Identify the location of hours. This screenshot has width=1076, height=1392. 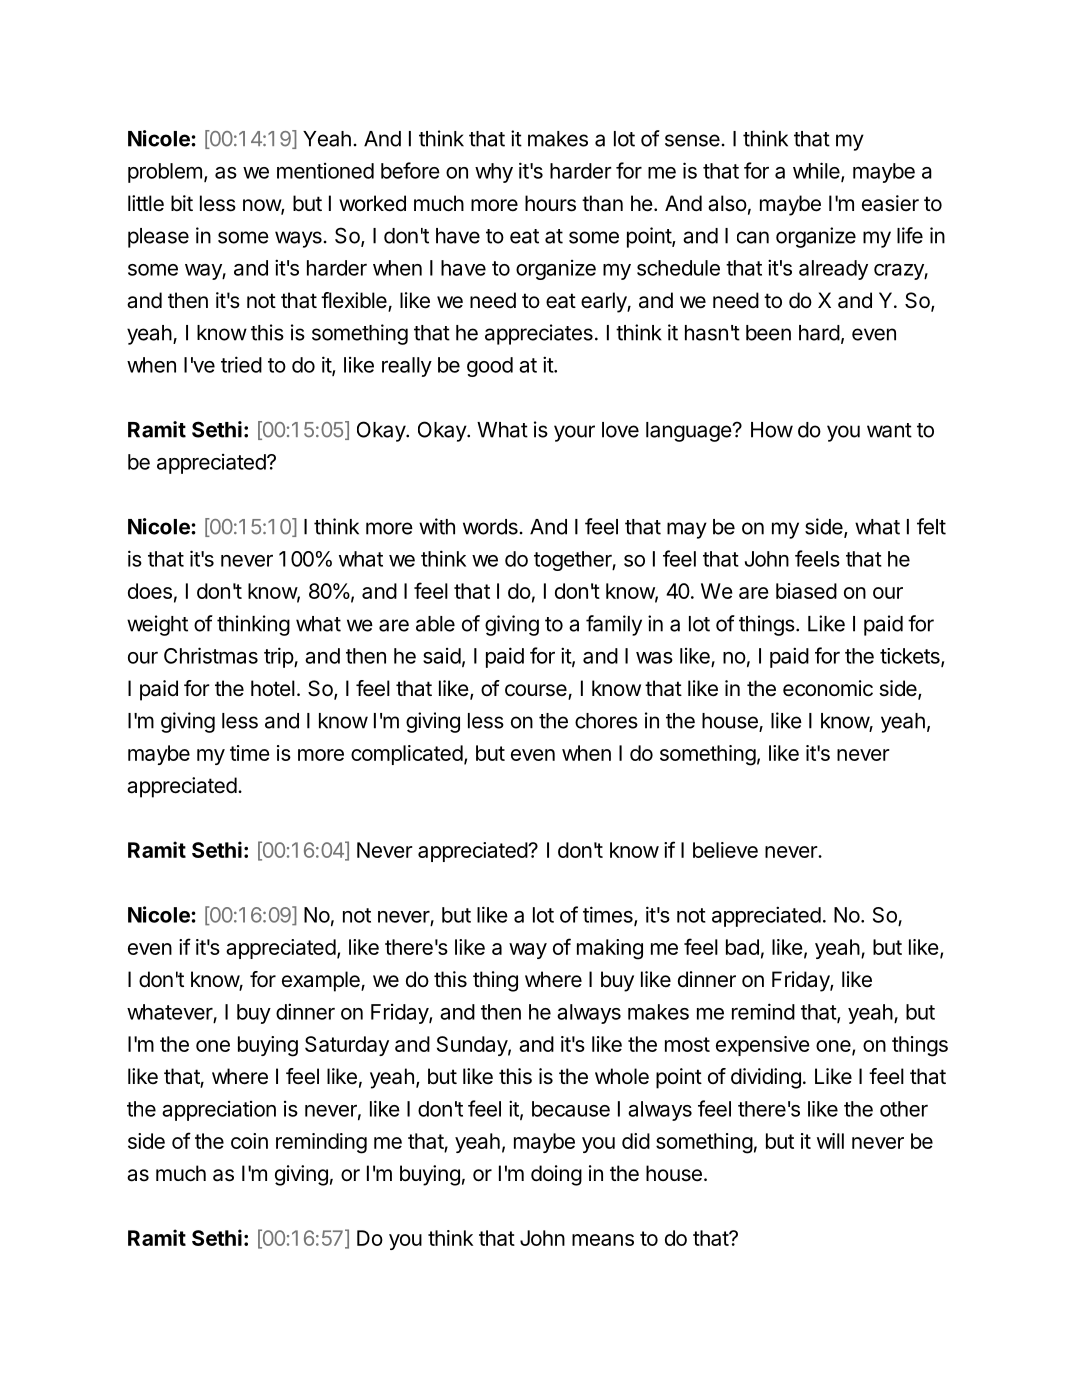
(550, 203).
